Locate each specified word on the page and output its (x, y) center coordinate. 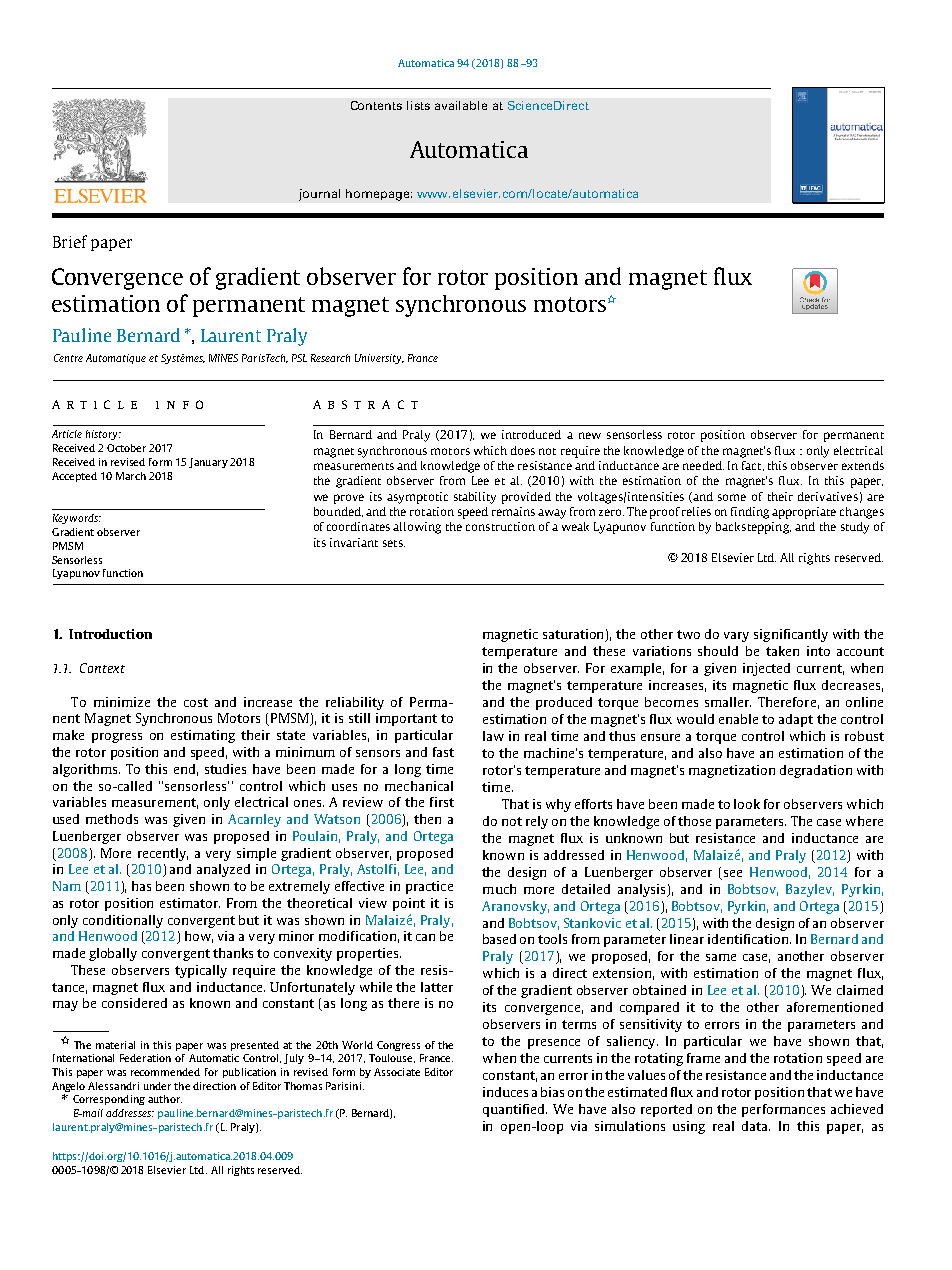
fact (753, 466)
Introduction (110, 634)
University (379, 359)
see (733, 873)
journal (319, 195)
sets (394, 543)
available (461, 105)
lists (418, 105)
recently (163, 854)
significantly (791, 635)
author (165, 1099)
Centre (68, 358)
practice (429, 887)
